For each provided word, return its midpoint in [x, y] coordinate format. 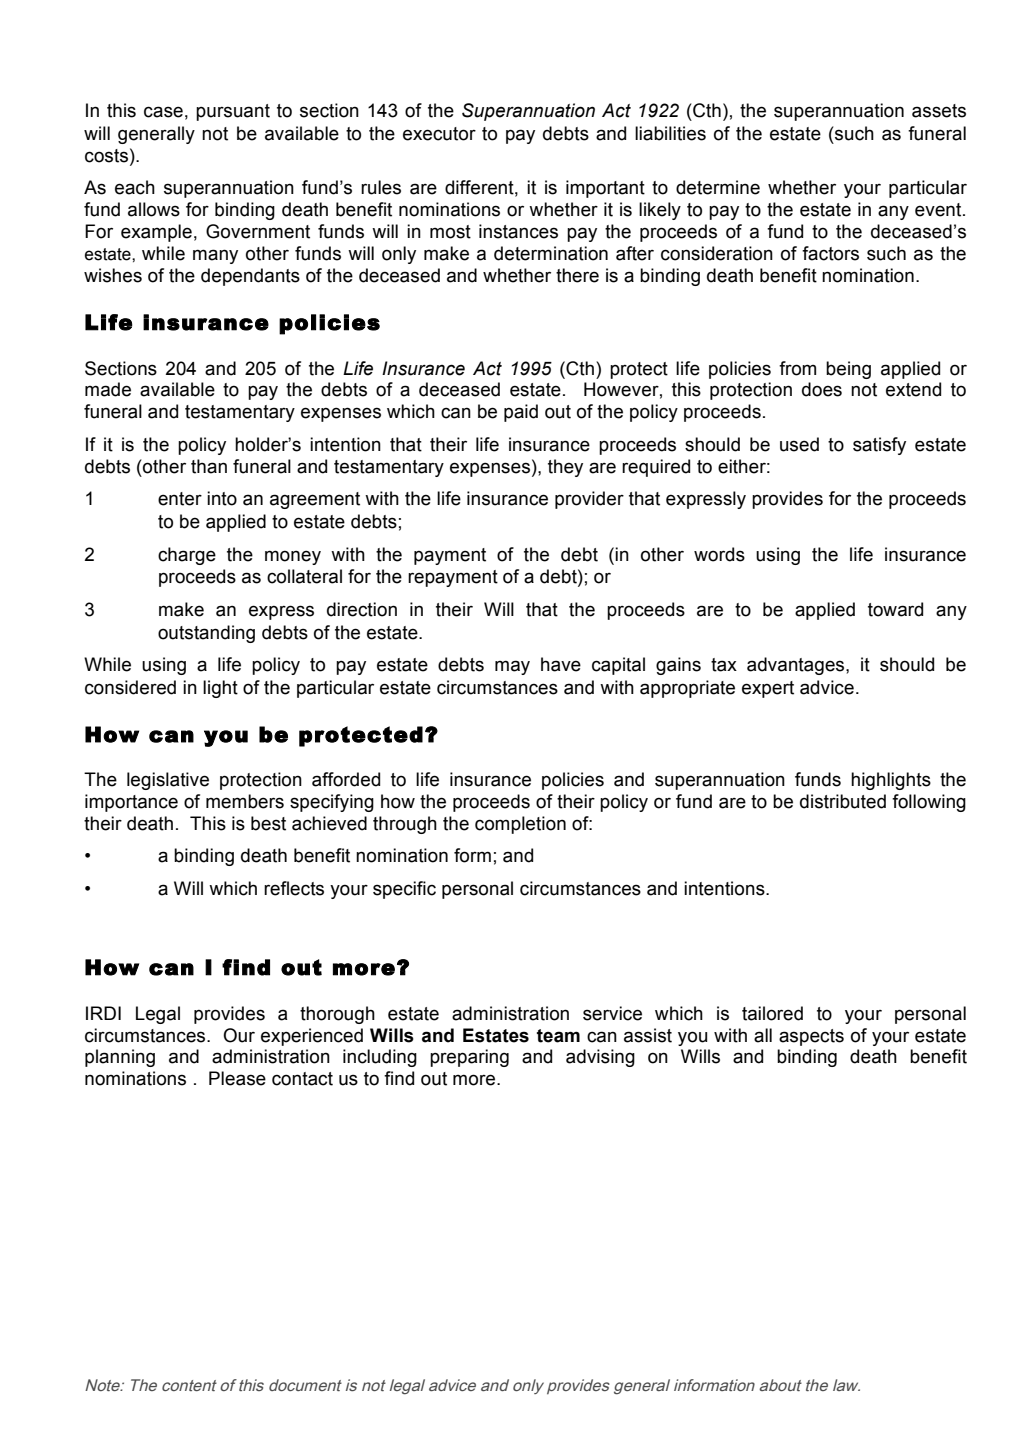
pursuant [233, 112]
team [558, 1036]
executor [439, 134]
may [512, 667]
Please [237, 1078]
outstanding [206, 634]
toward [895, 609]
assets [939, 111]
